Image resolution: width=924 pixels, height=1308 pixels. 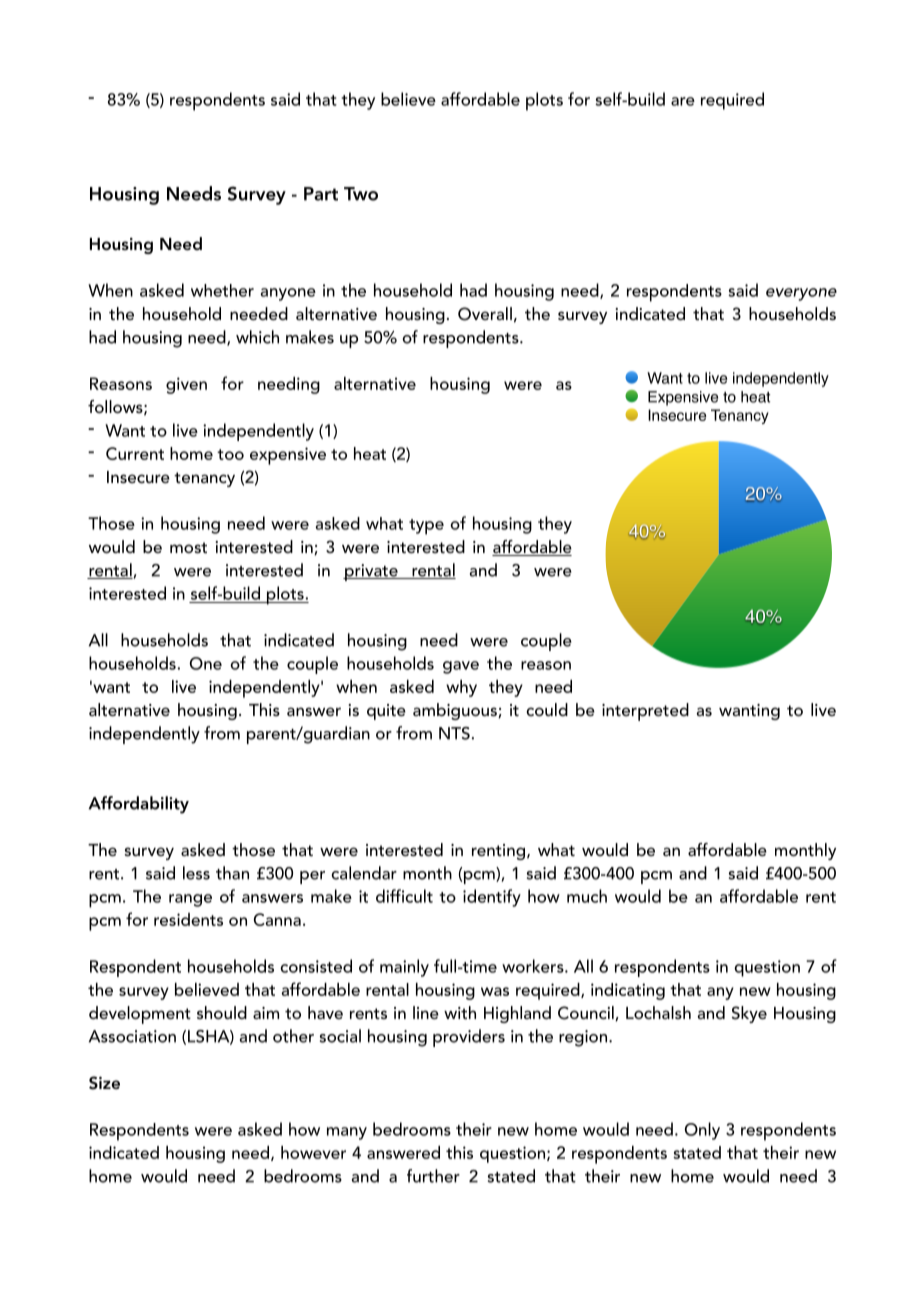 I want to click on interpreted, so click(x=645, y=712).
